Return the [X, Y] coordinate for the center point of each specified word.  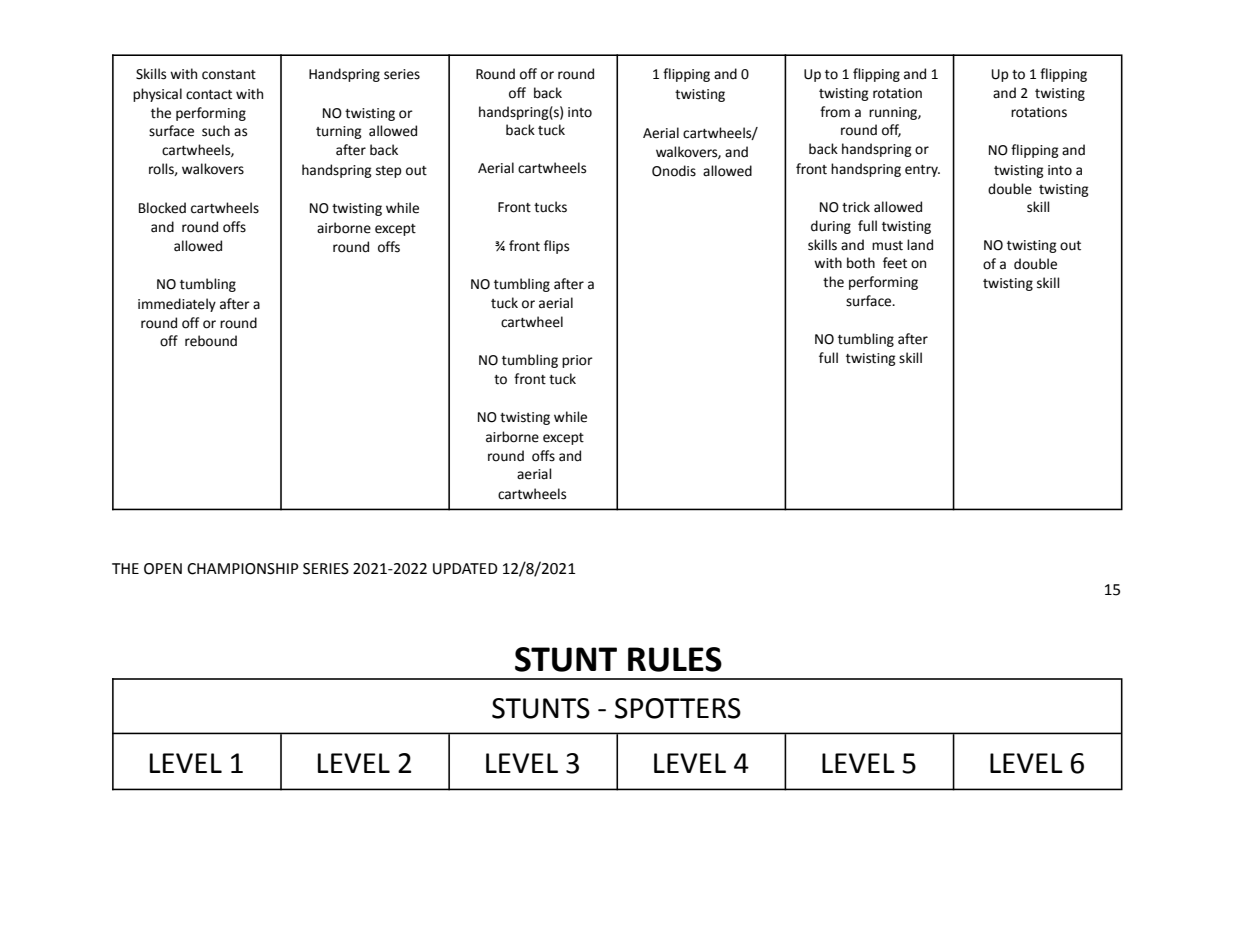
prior [577, 361]
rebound [211, 341]
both [861, 263]
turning [339, 132]
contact [209, 95]
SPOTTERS [678, 708]
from [835, 112]
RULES [675, 659]
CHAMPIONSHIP [243, 569]
